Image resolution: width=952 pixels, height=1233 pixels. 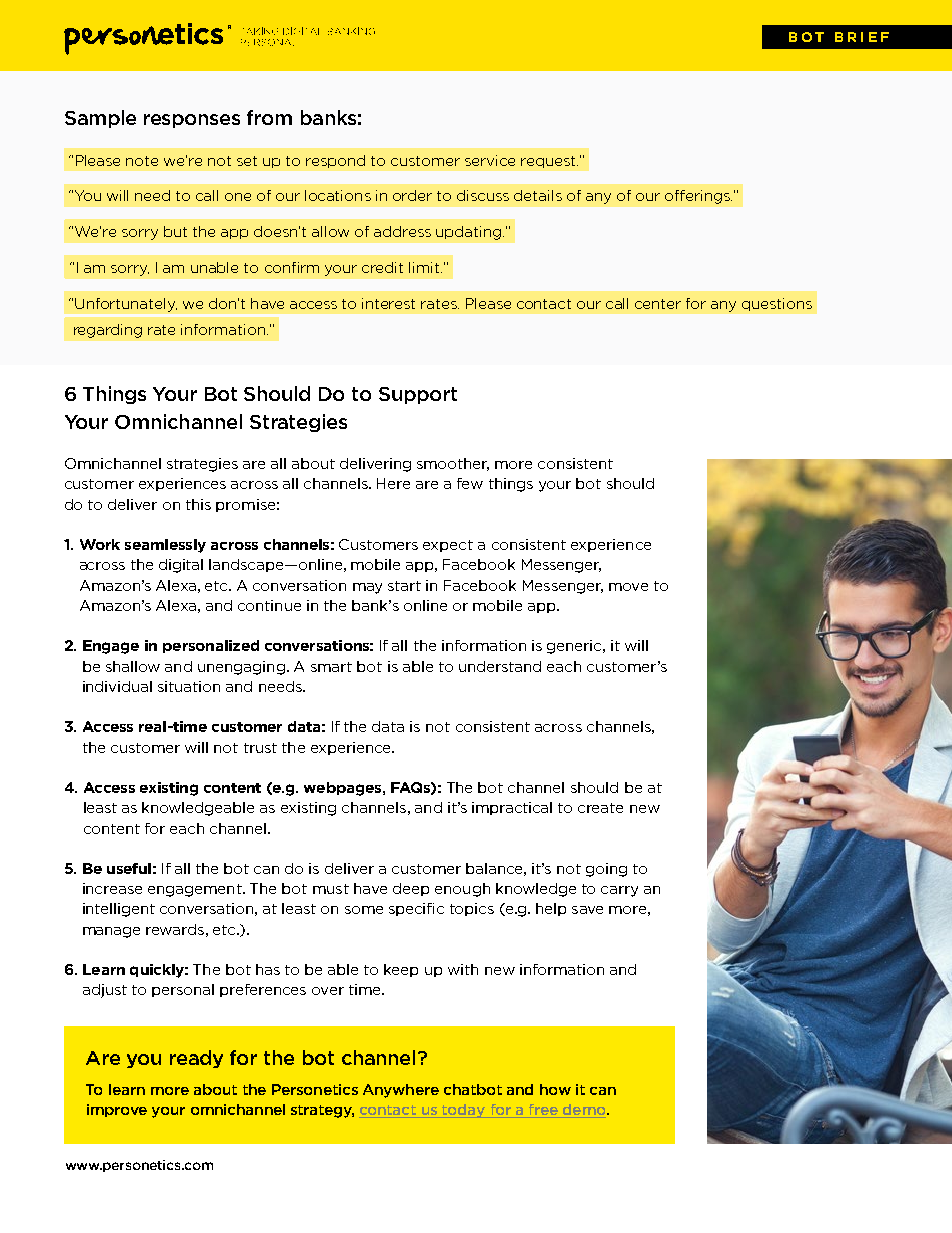 What do you see at coordinates (196, 1059) in the document?
I see `ready` at bounding box center [196, 1059].
